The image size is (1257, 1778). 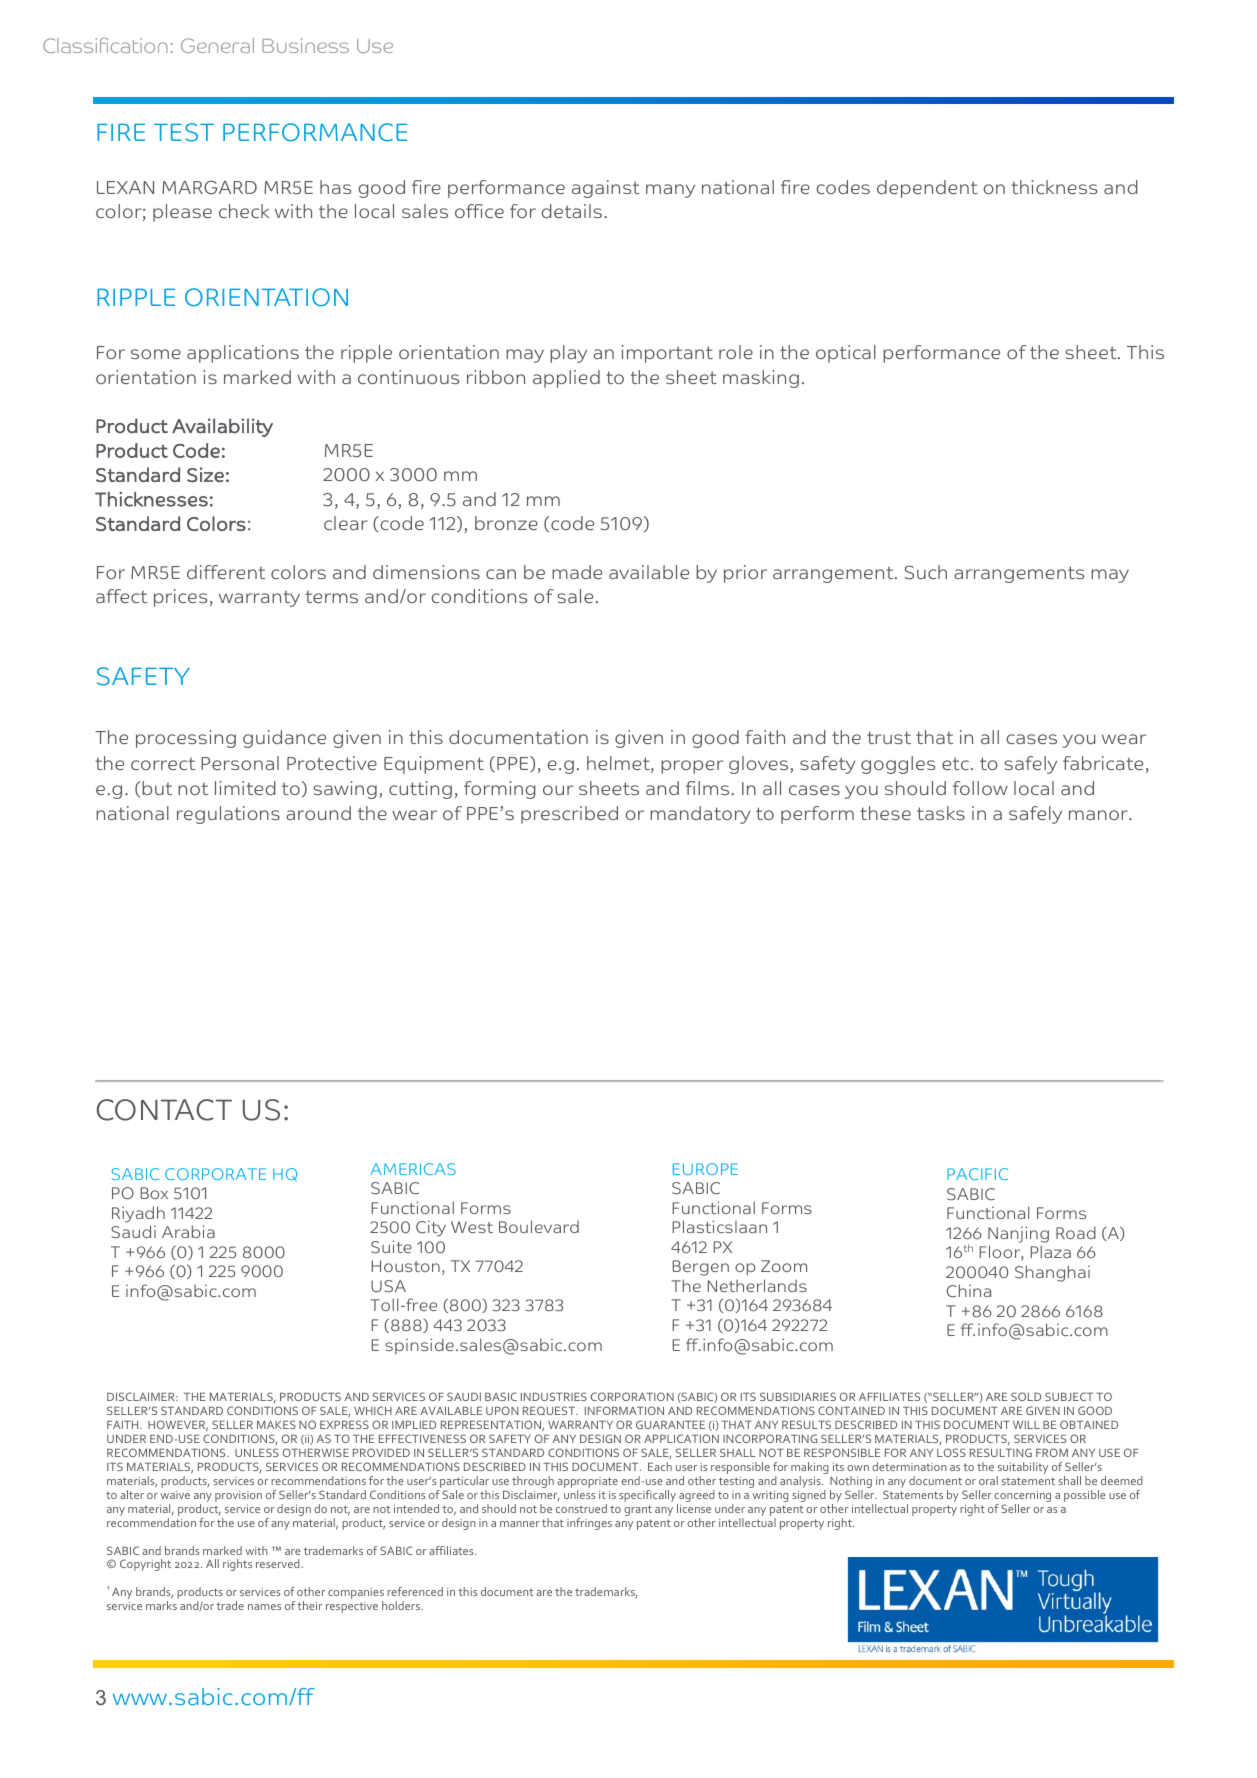 What do you see at coordinates (980, 788) in the screenshot?
I see `follow` at bounding box center [980, 788].
